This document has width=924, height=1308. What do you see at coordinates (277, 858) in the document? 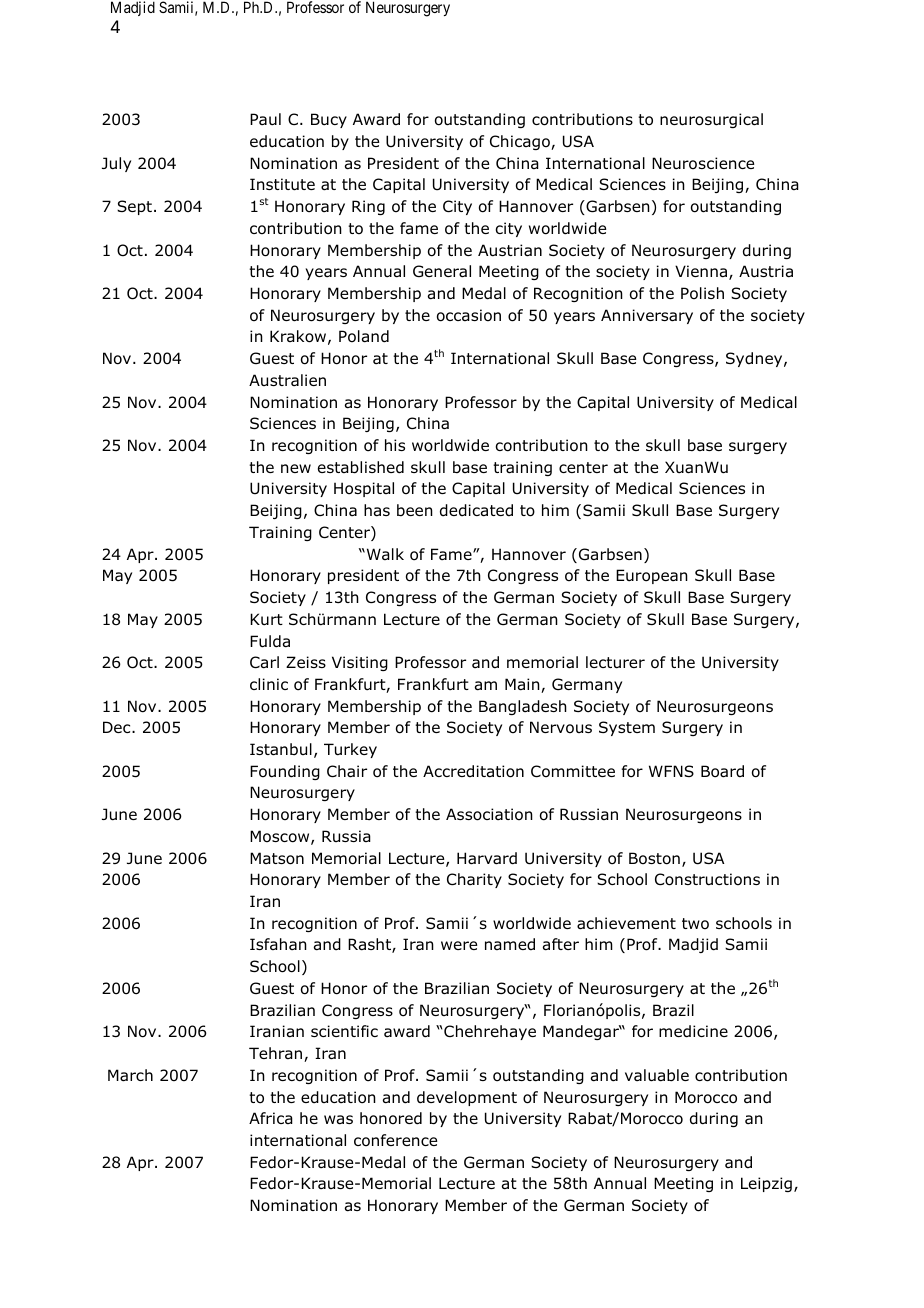
I see `Matson` at bounding box center [277, 858].
